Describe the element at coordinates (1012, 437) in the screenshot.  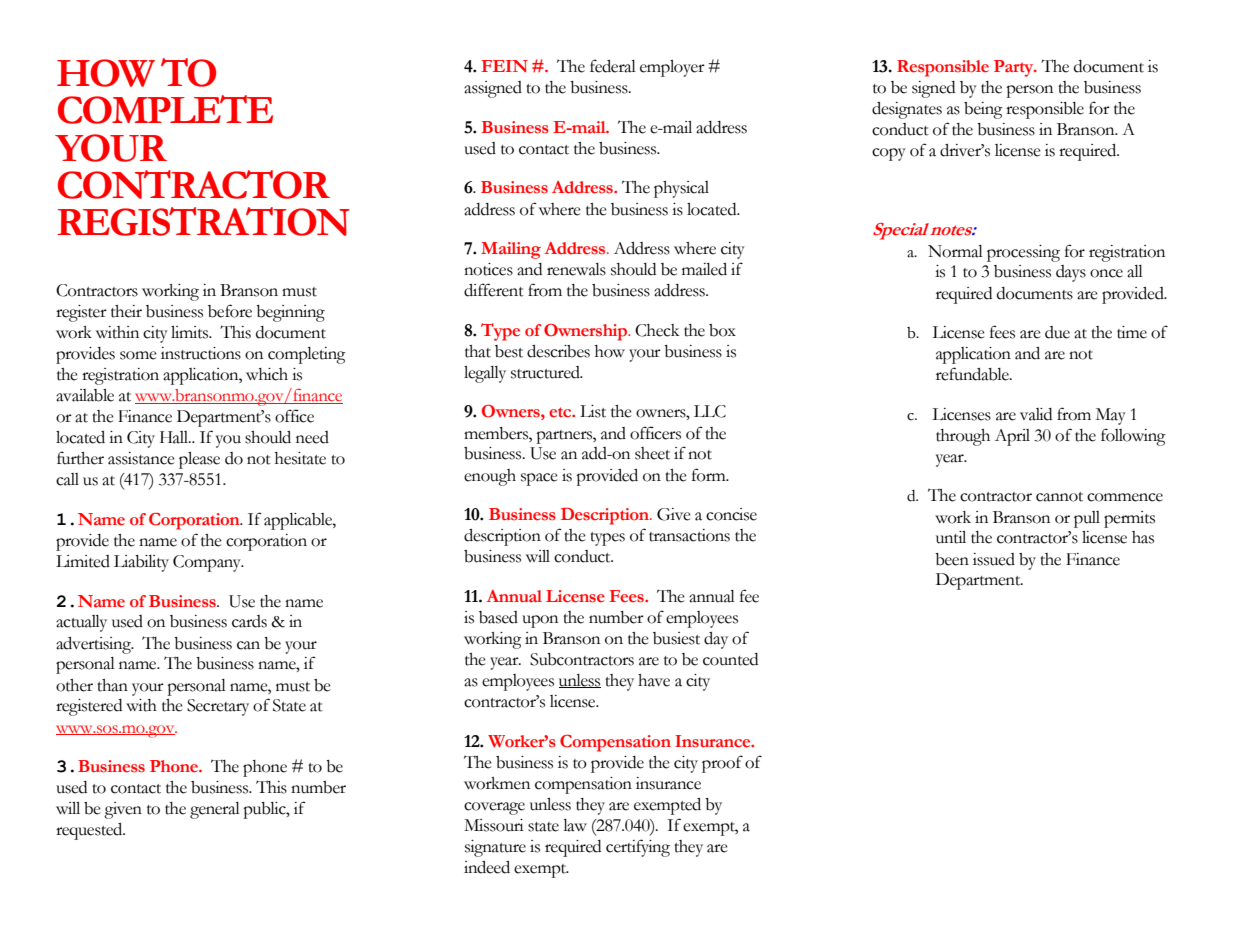
I see `April` at that location.
